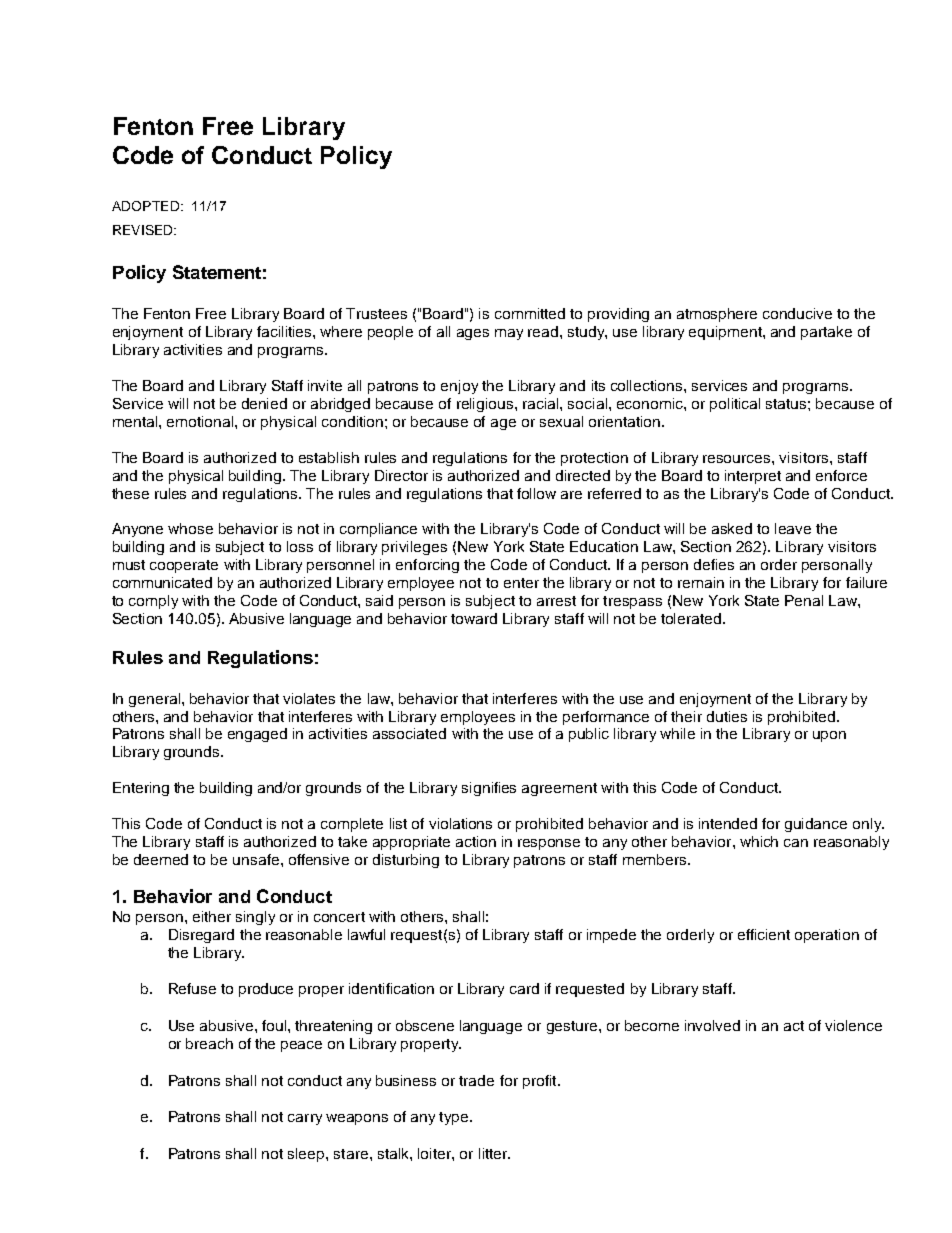 This document has height=1233, width=952. What do you see at coordinates (530, 313) in the document?
I see `committed` at bounding box center [530, 313].
